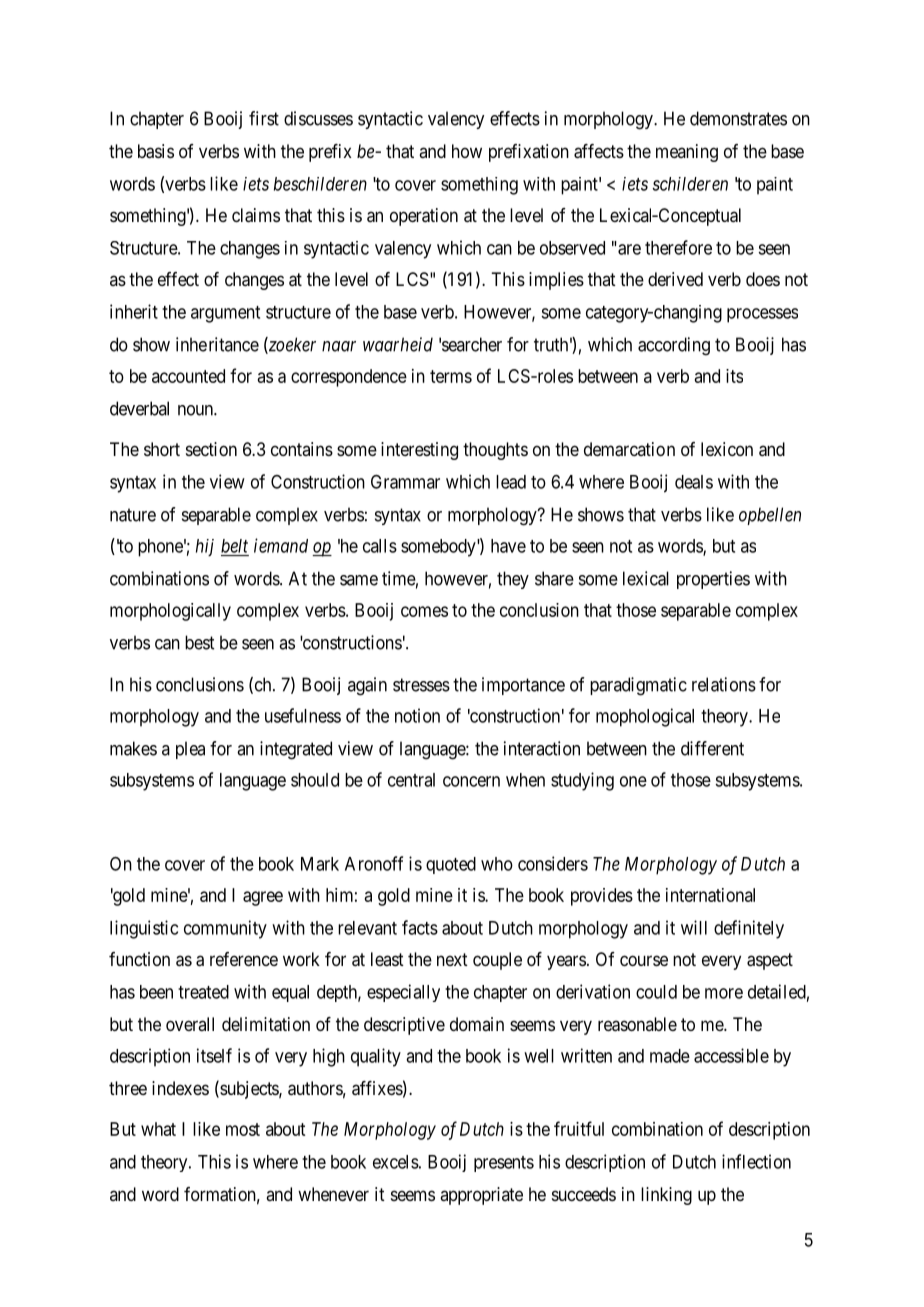 This screenshot has height=1307, width=924. I want to click on meaning, so click(687, 153).
